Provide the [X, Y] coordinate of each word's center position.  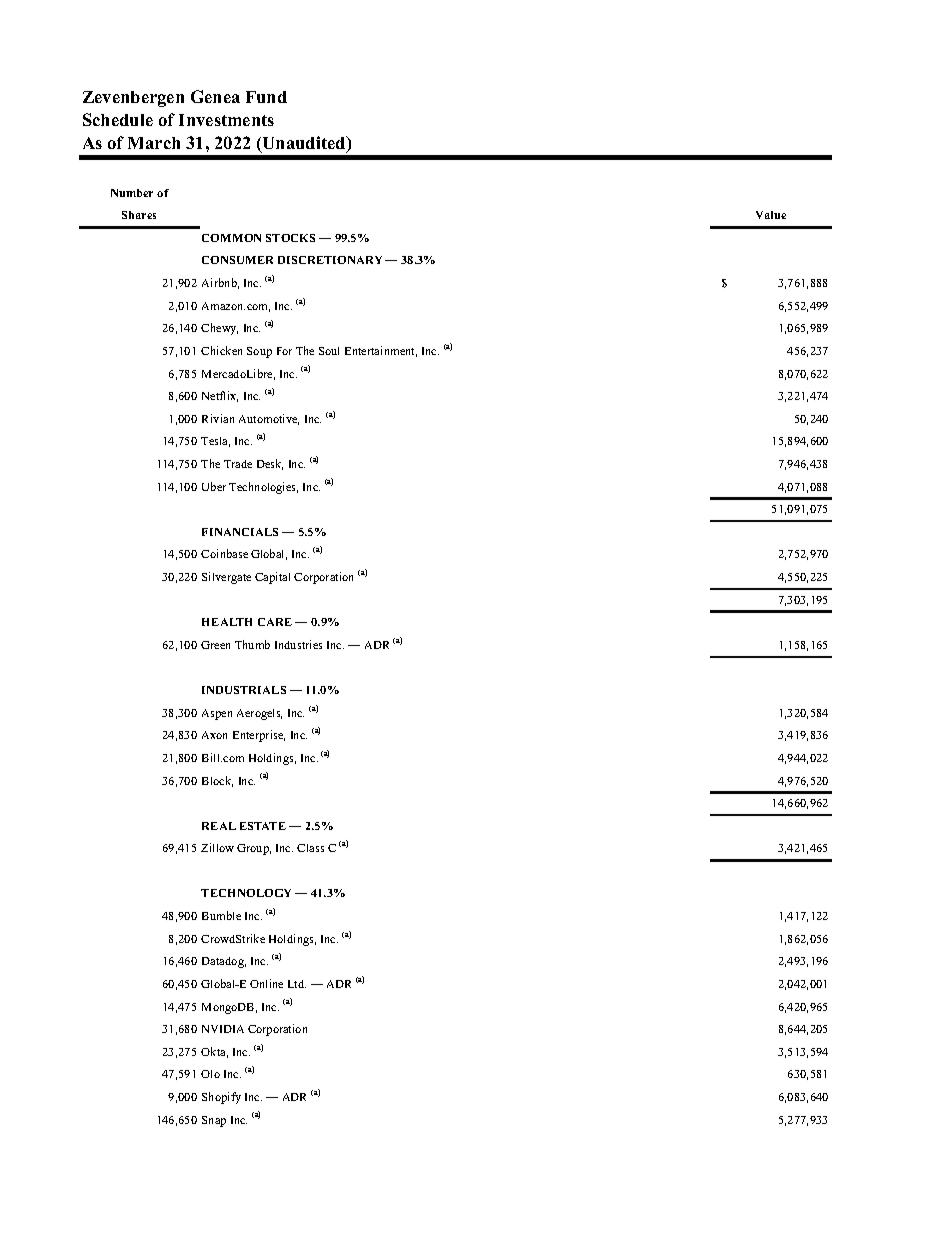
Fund [266, 97]
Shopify [221, 1098]
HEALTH [227, 622]
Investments [226, 120]
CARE [275, 622]
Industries [298, 644]
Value [771, 215]
